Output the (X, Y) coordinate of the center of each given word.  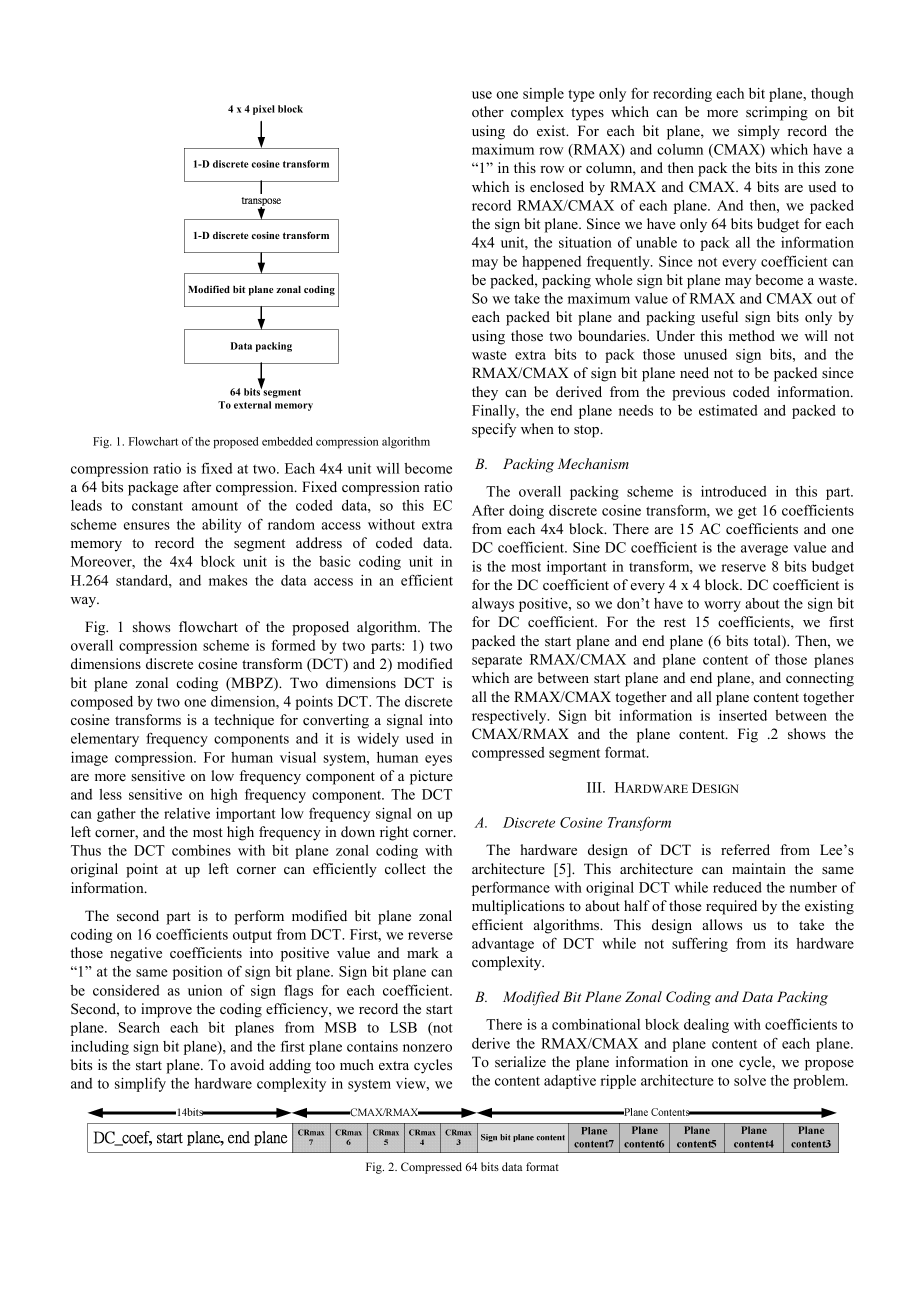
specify (494, 430)
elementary (105, 740)
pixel (264, 110)
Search (139, 1027)
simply (759, 132)
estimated (728, 410)
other (488, 111)
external (252, 405)
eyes (438, 760)
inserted (743, 715)
